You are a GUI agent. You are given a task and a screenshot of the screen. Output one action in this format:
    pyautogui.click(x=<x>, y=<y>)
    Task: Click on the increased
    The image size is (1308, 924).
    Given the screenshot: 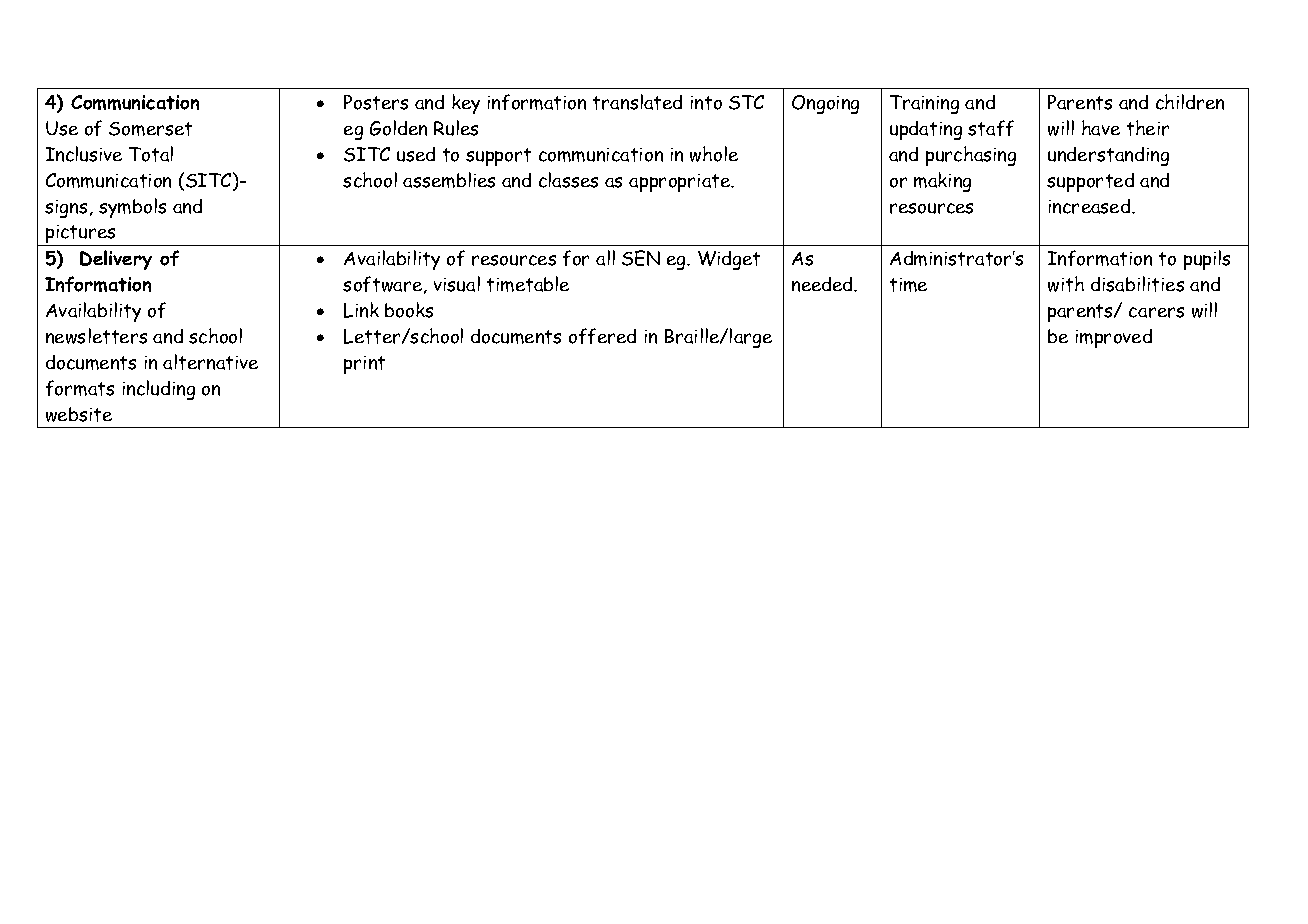 What is the action you would take?
    pyautogui.click(x=1091, y=206)
